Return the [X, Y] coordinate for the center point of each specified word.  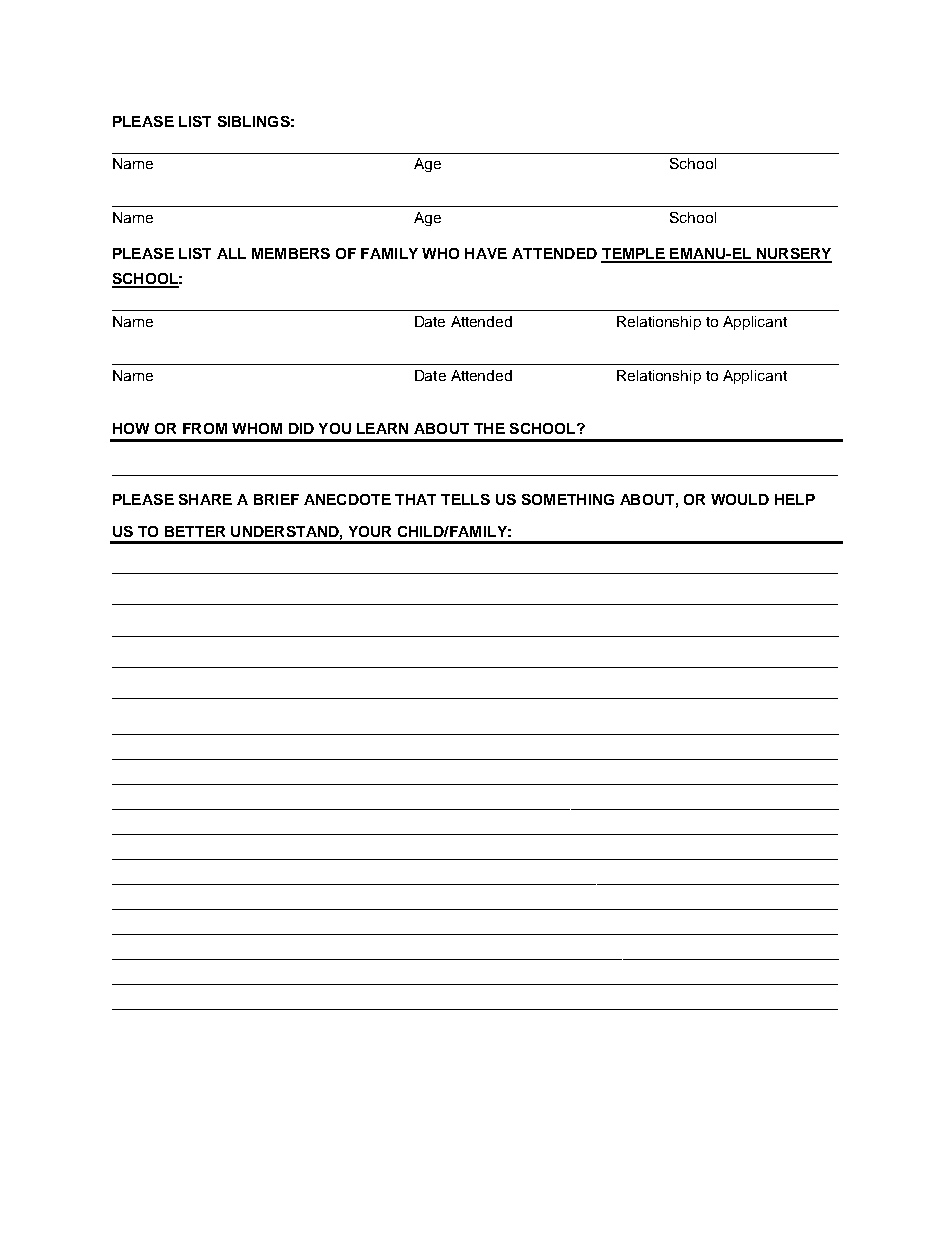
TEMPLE [634, 255]
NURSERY [793, 255]
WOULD [740, 499]
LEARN [382, 428]
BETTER [195, 531]
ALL [231, 253]
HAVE [486, 253]
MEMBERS [291, 253]
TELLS [465, 499]
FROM [205, 428]
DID [301, 428]
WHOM [257, 428]
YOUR [370, 531]
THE [489, 428]
